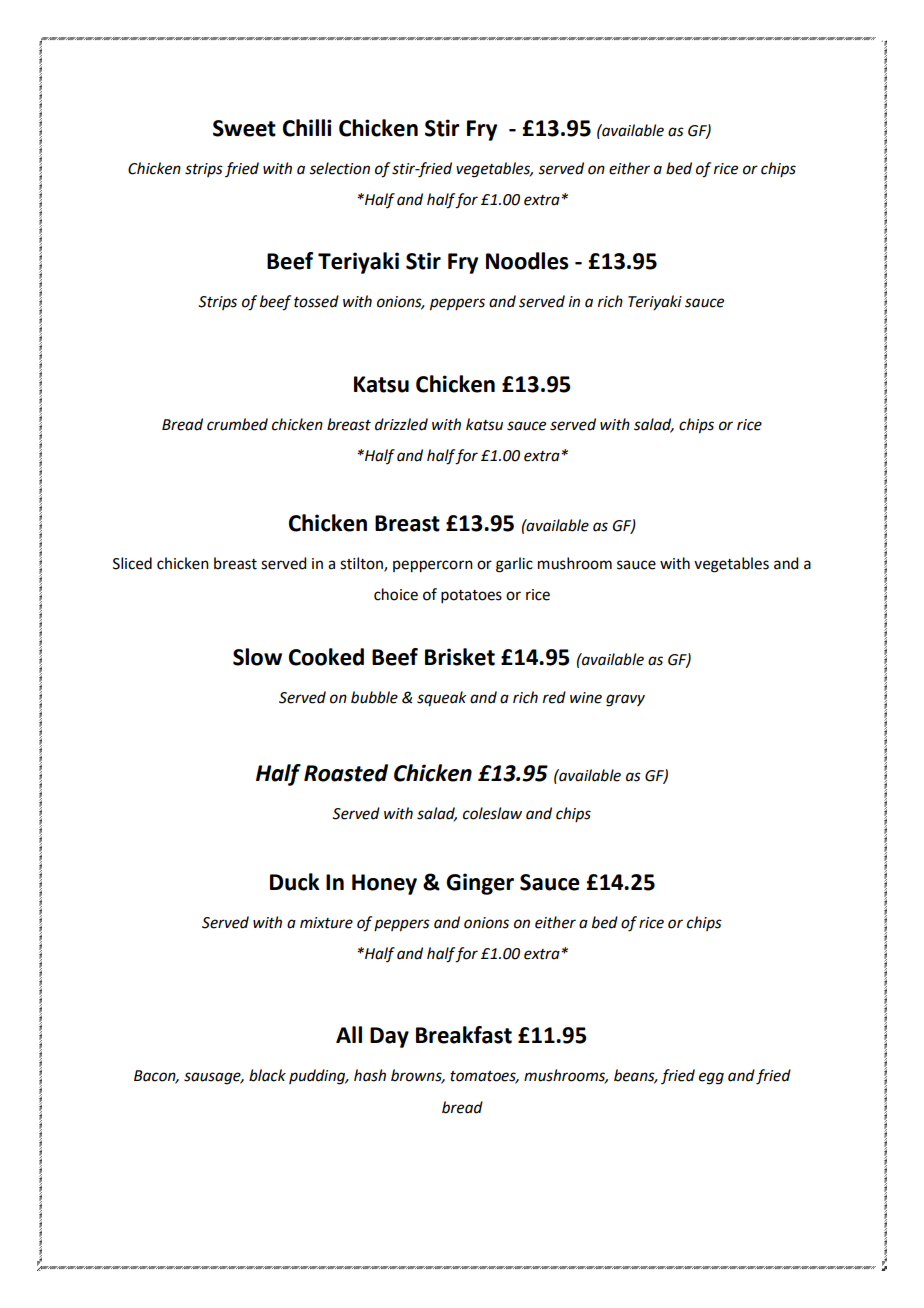 The width and height of the document is (924, 1308). I want to click on black, so click(267, 1075).
